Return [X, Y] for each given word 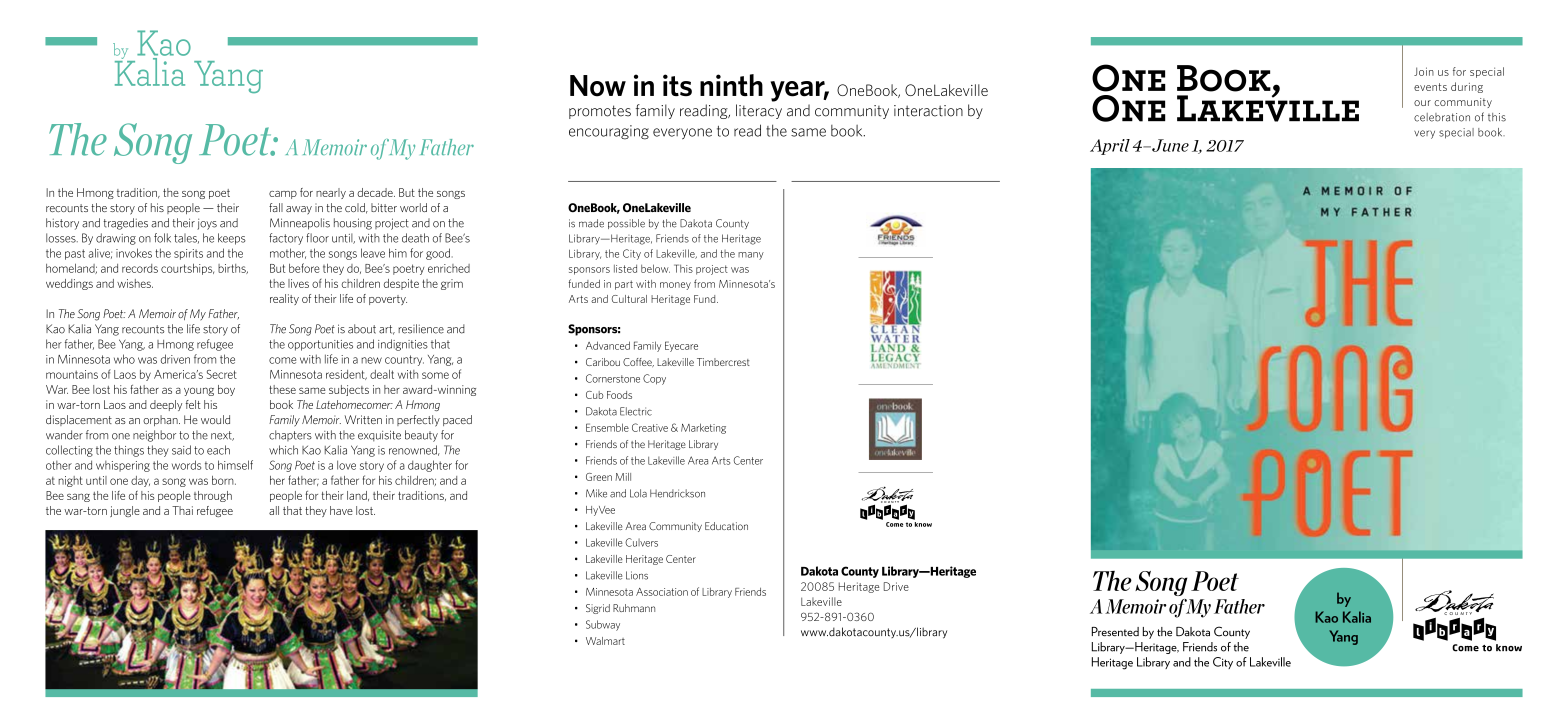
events [1430, 87]
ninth [731, 85]
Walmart [605, 641]
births [233, 269]
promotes [600, 112]
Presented [1115, 632]
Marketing [703, 428]
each [218, 450]
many [751, 256]
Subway [603, 625]
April [1110, 147]
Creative [650, 427]
